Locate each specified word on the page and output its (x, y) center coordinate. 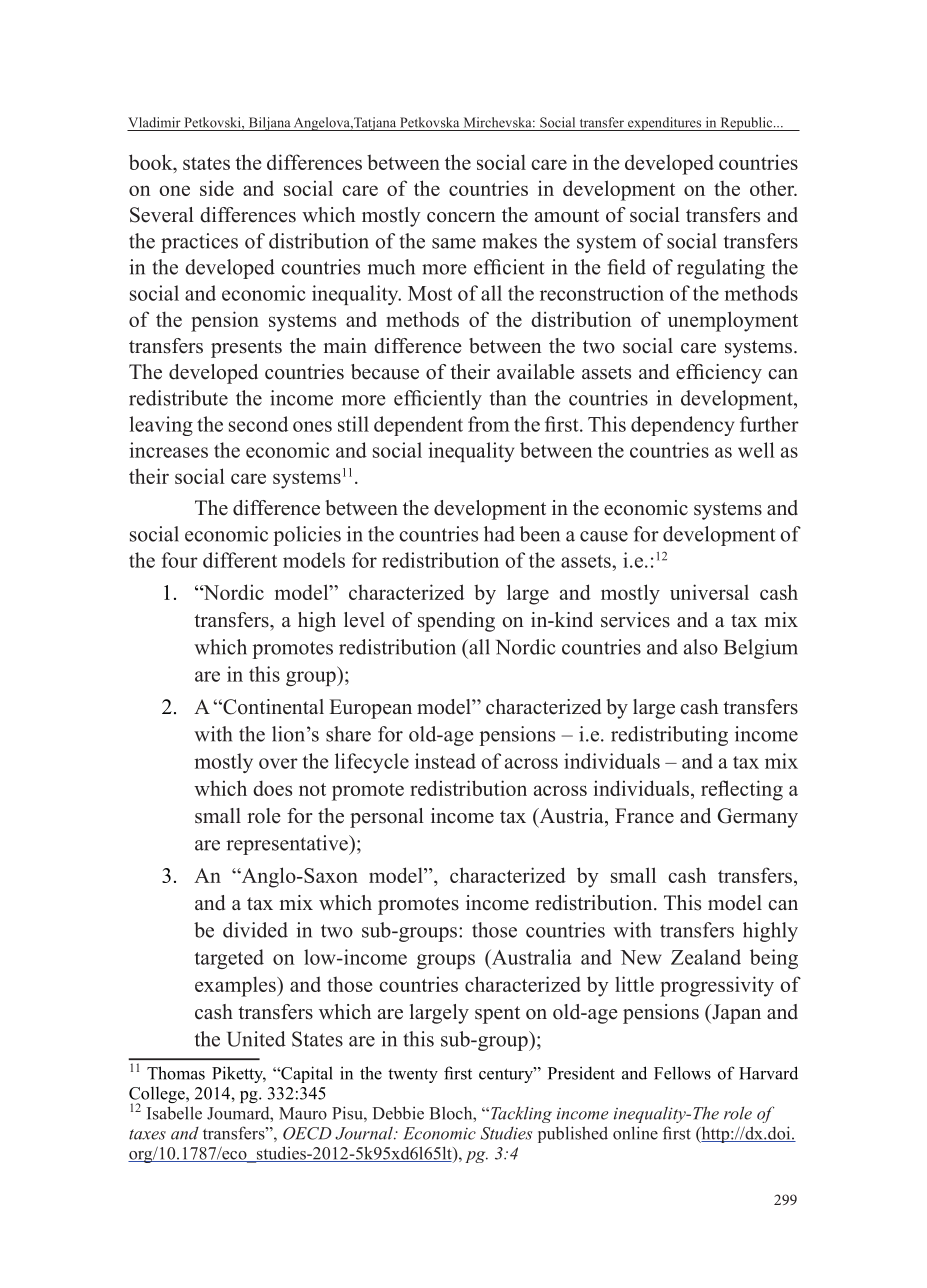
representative (288, 845)
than (508, 398)
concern (461, 217)
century (507, 1075)
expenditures (664, 124)
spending (456, 622)
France (644, 816)
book (152, 162)
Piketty (239, 1074)
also (701, 647)
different (240, 560)
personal (387, 818)
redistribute (178, 398)
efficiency (719, 374)
